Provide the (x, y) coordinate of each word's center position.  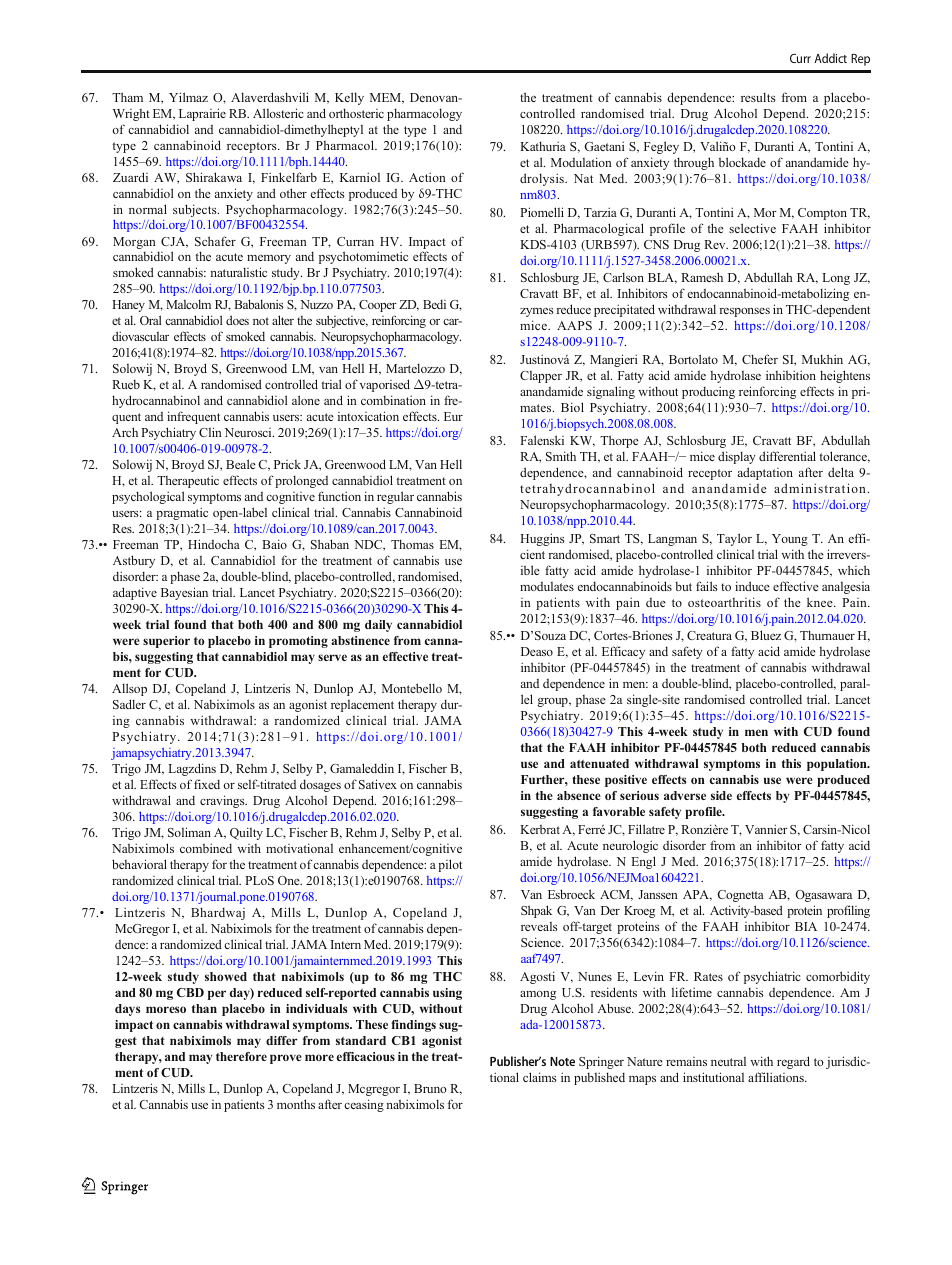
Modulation (581, 162)
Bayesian (184, 593)
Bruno (430, 1088)
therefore (241, 1056)
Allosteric (278, 113)
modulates (547, 586)
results (758, 97)
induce (752, 586)
